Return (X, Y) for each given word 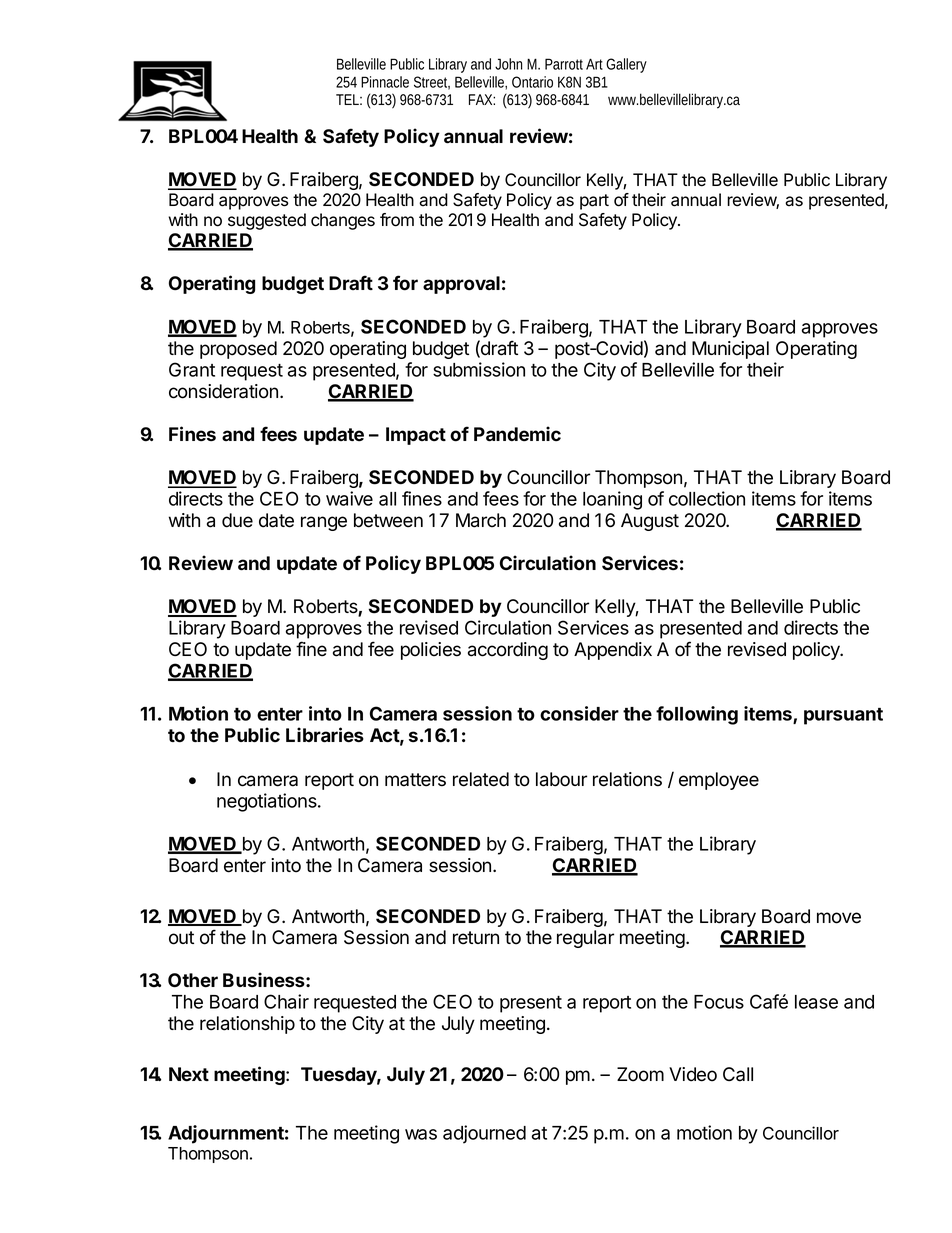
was (421, 1134)
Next (189, 1074)
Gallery (626, 65)
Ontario (532, 82)
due (237, 520)
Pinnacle (385, 82)
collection (707, 498)
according (508, 651)
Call (738, 1074)
